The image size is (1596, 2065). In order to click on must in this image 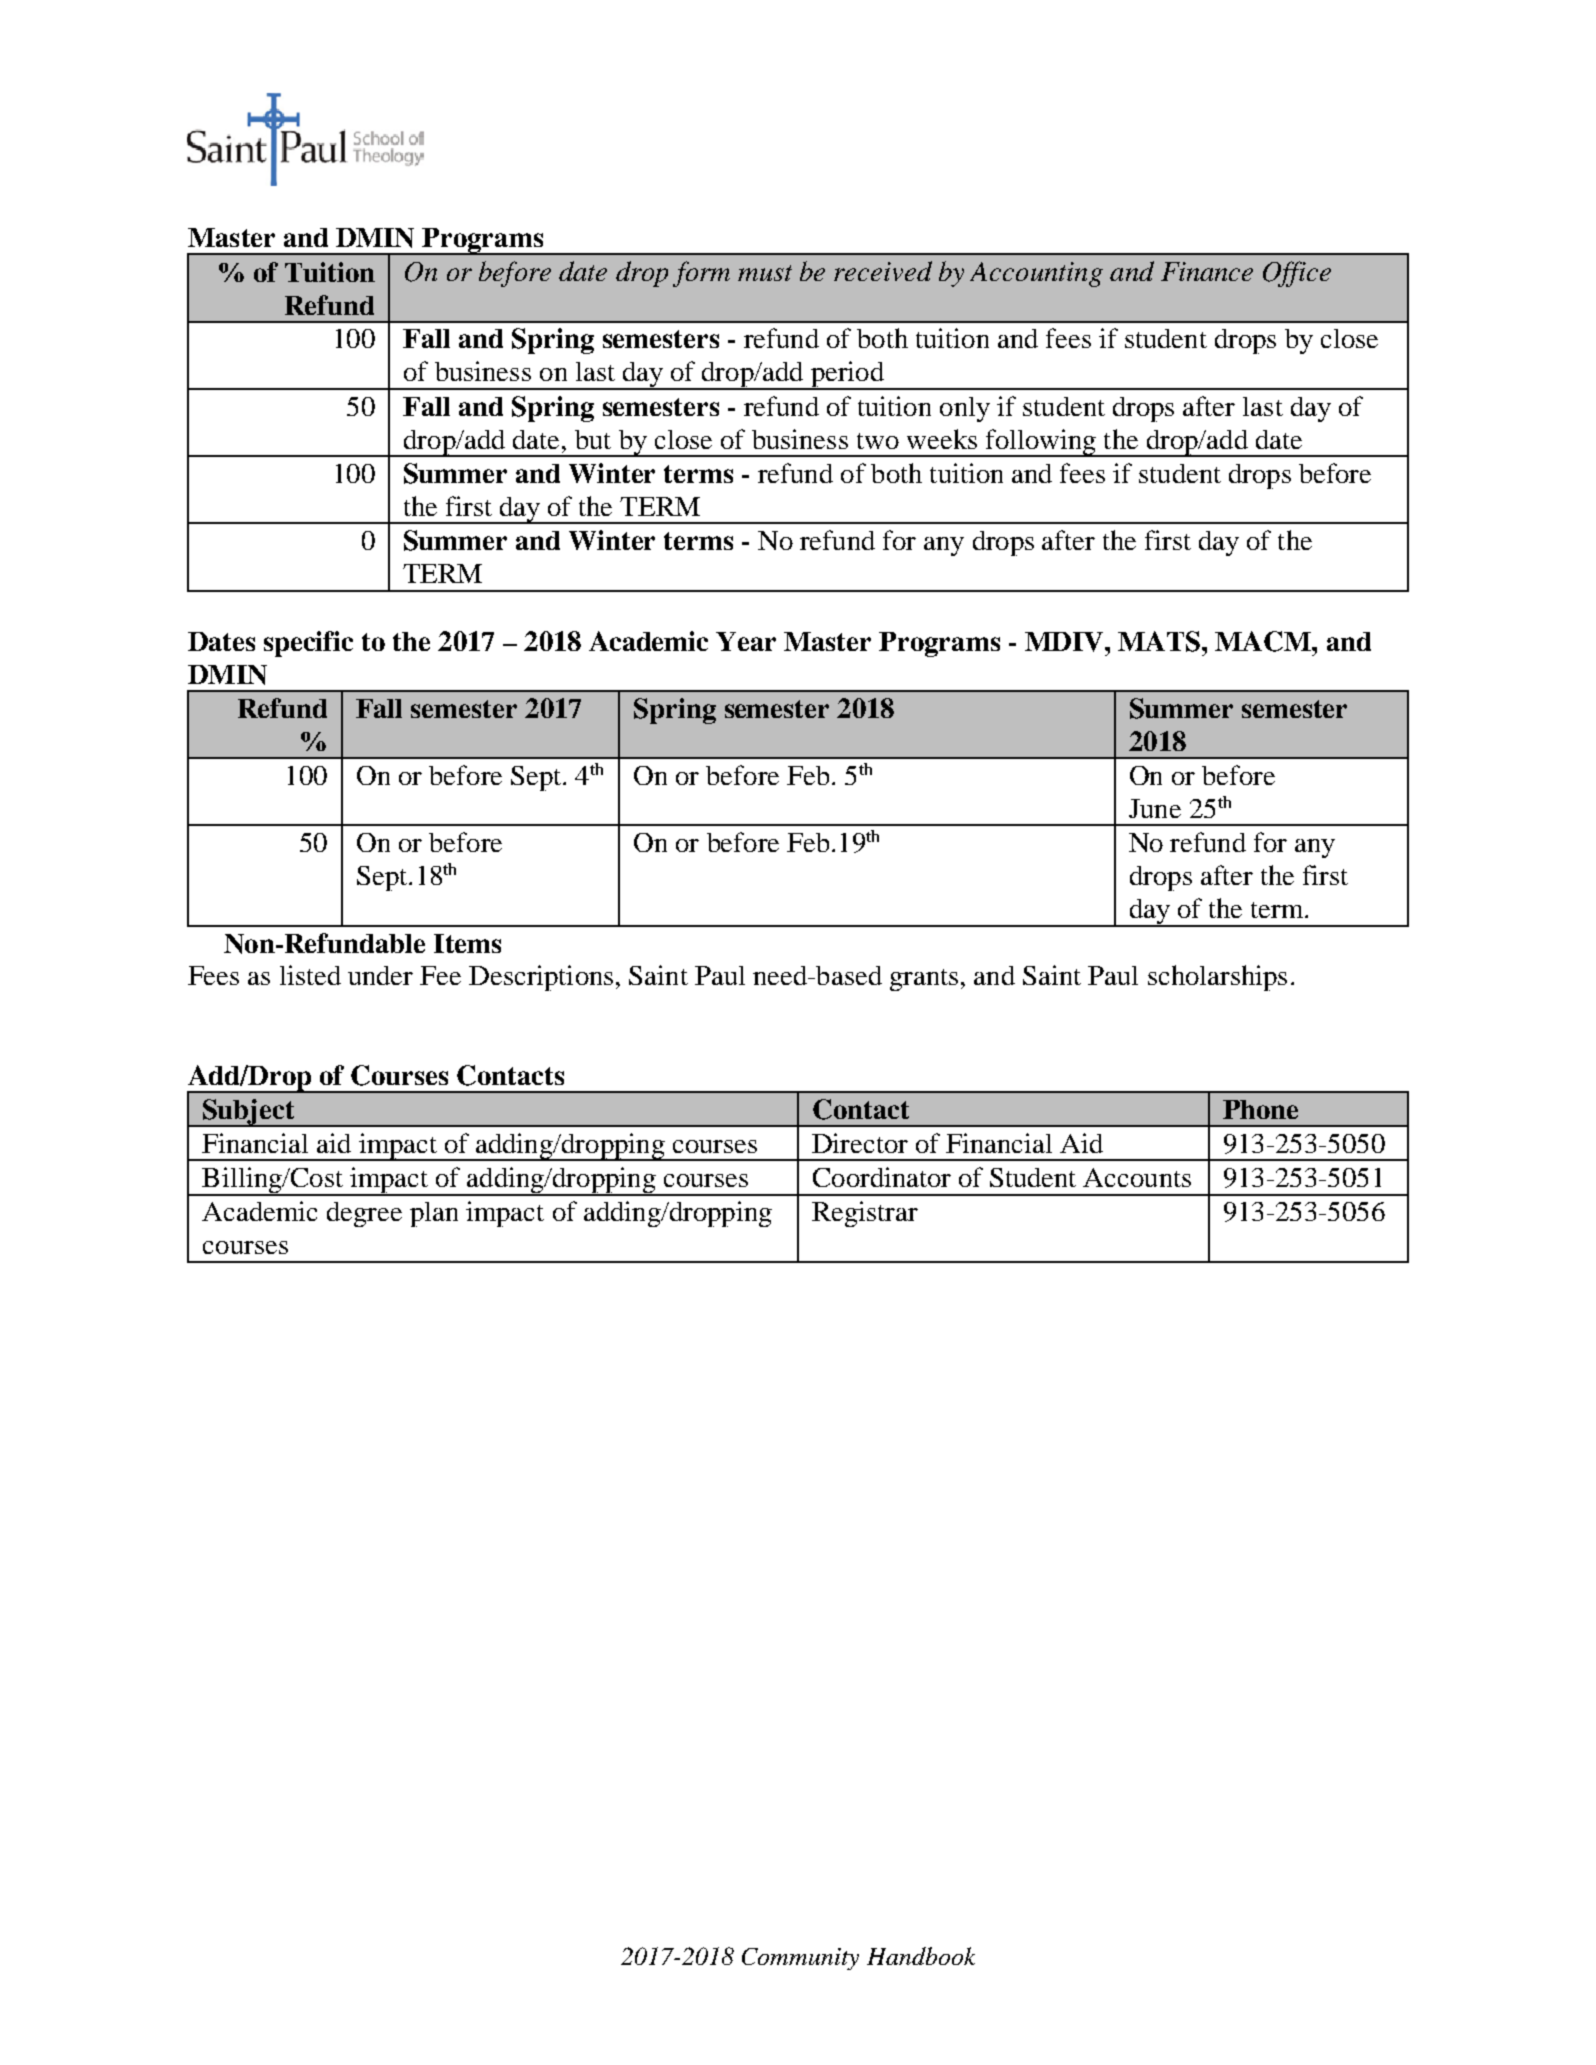, I will do `click(765, 273)`.
